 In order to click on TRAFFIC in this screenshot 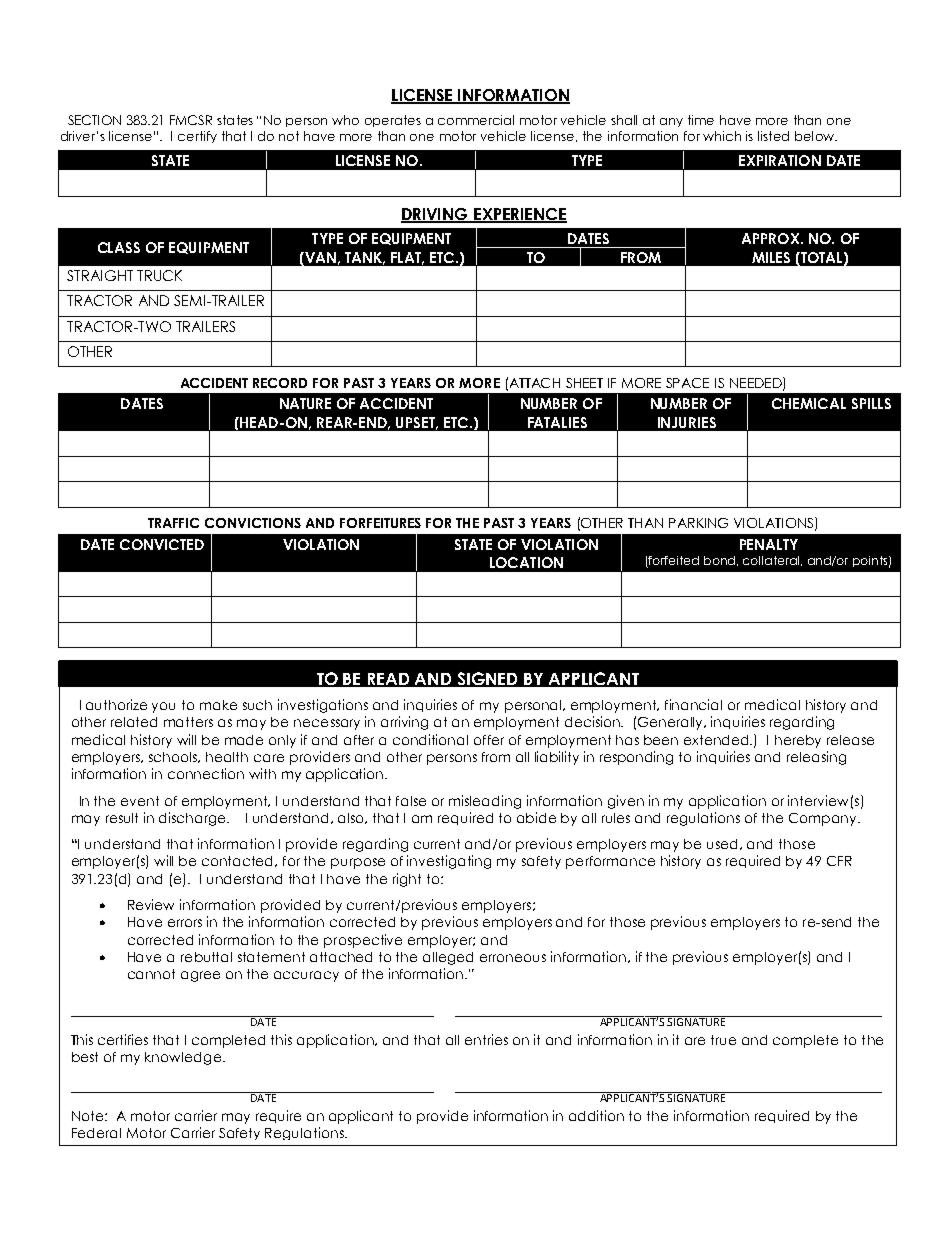, I will do `click(173, 523)`.
